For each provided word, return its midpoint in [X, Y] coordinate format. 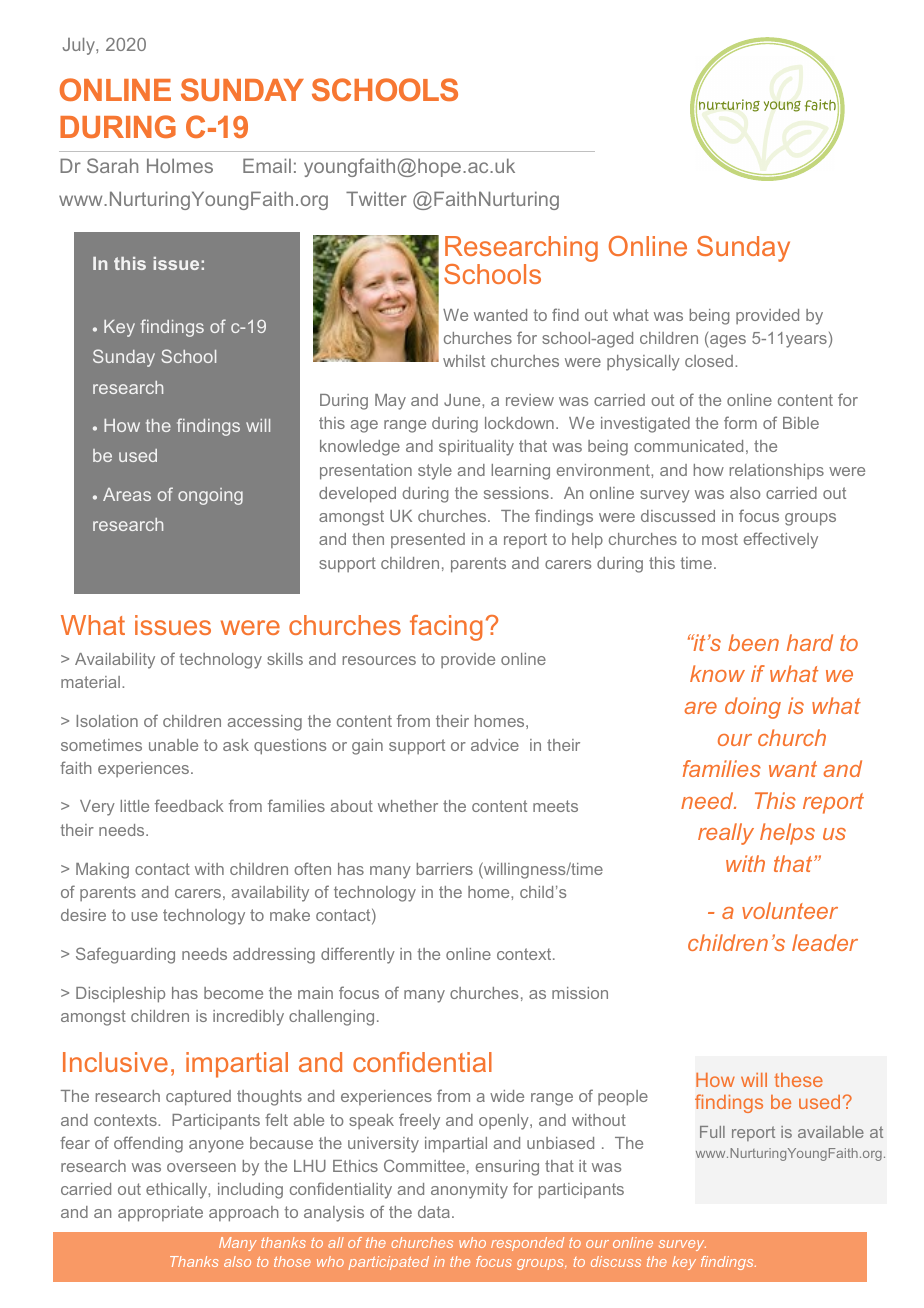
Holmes [180, 165]
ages [727, 341]
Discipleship [120, 995]
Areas [127, 494]
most [720, 539]
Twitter [376, 198]
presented [428, 540]
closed [709, 361]
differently [358, 955]
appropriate [160, 1214]
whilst [464, 361]
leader [825, 942]
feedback [189, 805]
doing [753, 708]
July [80, 46]
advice [495, 745]
